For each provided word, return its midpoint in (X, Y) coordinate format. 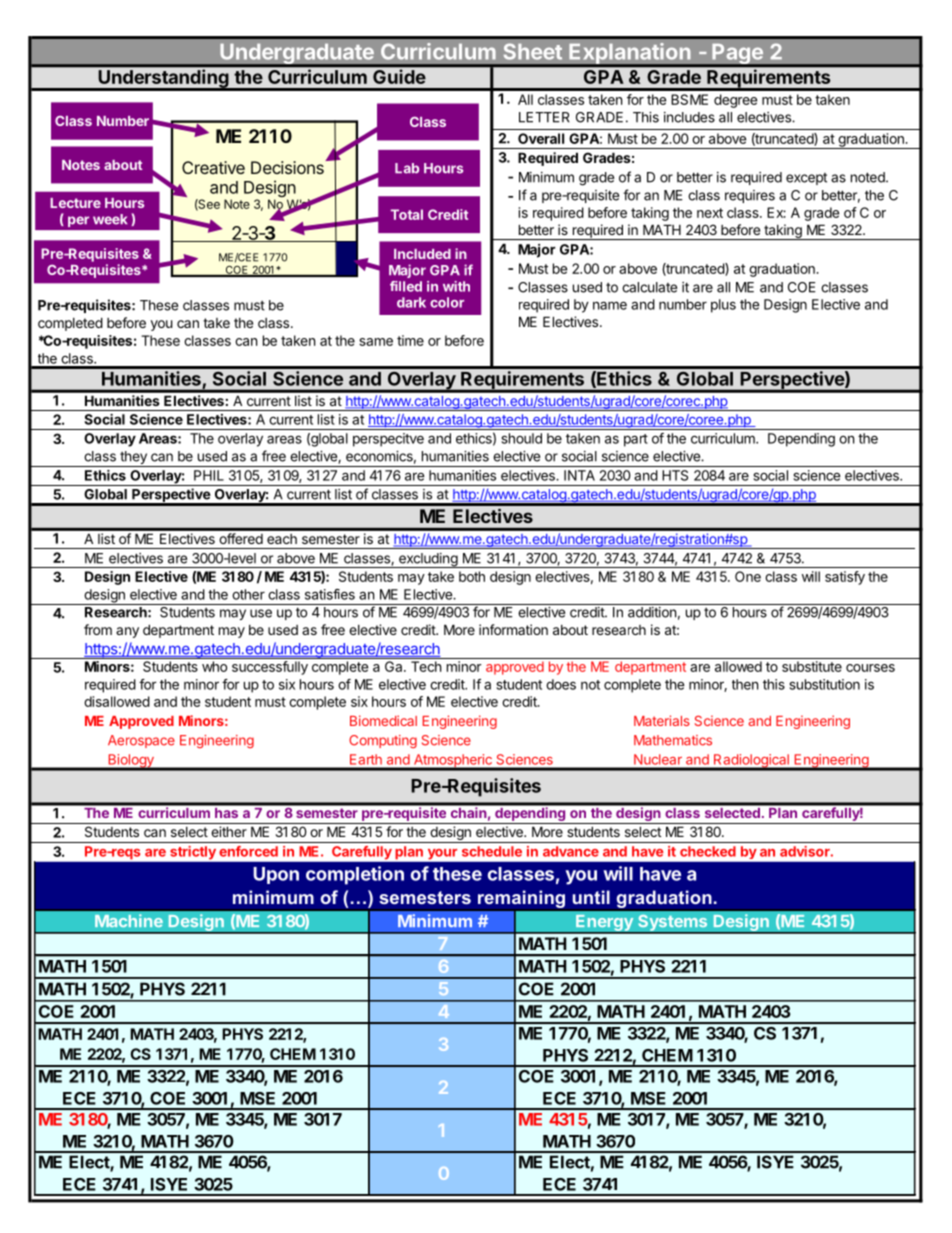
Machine (129, 920)
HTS (675, 475)
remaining (521, 899)
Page (737, 55)
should (522, 438)
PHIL (209, 475)
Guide (399, 76)
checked (708, 851)
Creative (213, 167)
